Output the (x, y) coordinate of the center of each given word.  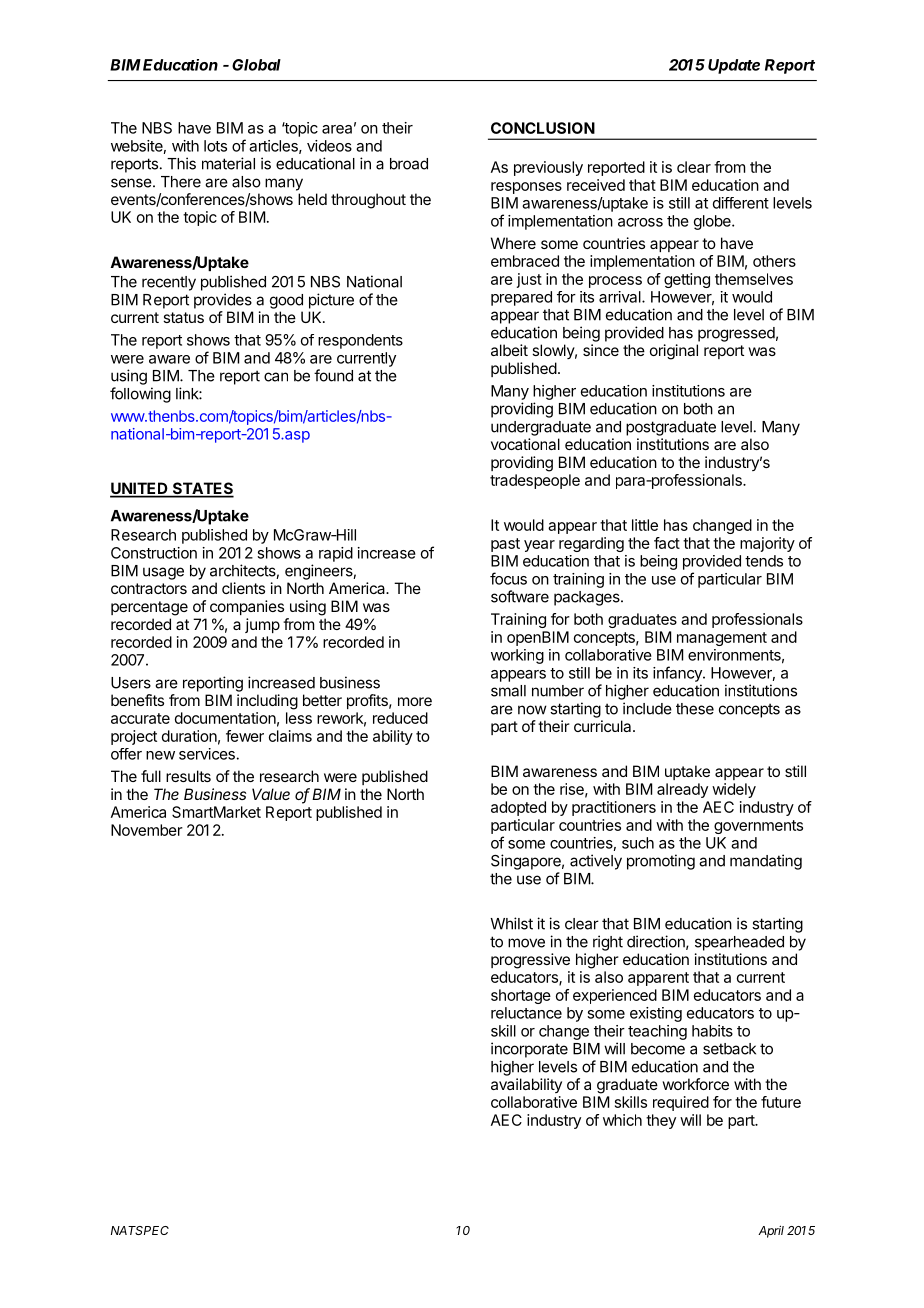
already (682, 790)
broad (409, 164)
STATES (202, 489)
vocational (525, 444)
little (645, 525)
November (147, 830)
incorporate (529, 1050)
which (622, 1120)
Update (734, 66)
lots (215, 146)
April (771, 1231)
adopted (518, 808)
